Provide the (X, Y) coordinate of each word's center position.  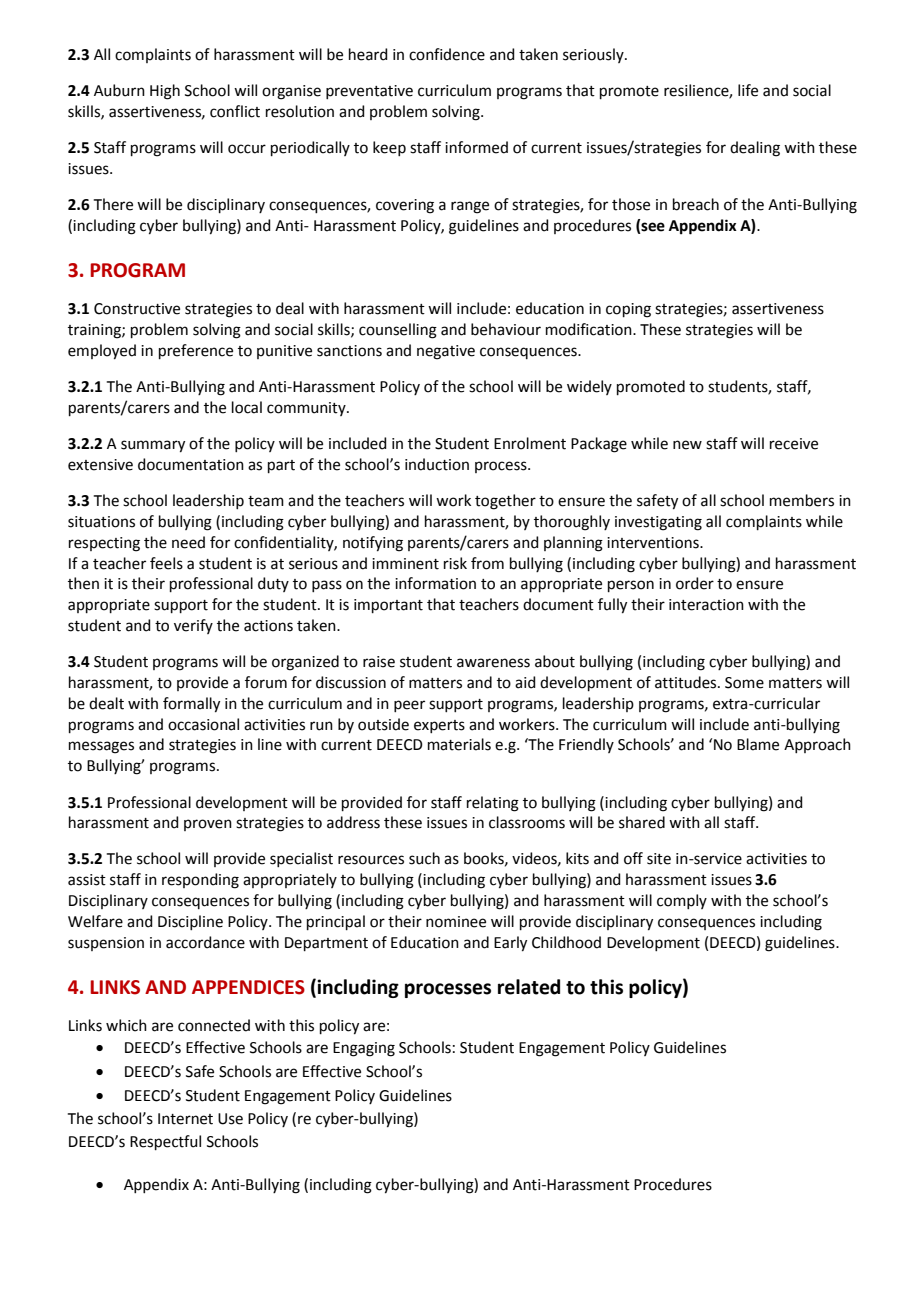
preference (196, 351)
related (529, 987)
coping (628, 310)
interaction (706, 605)
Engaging (364, 1049)
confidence (447, 54)
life (748, 90)
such (424, 858)
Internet (185, 1119)
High (165, 92)
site (659, 859)
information (435, 583)
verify (193, 626)
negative (446, 352)
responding (200, 881)
